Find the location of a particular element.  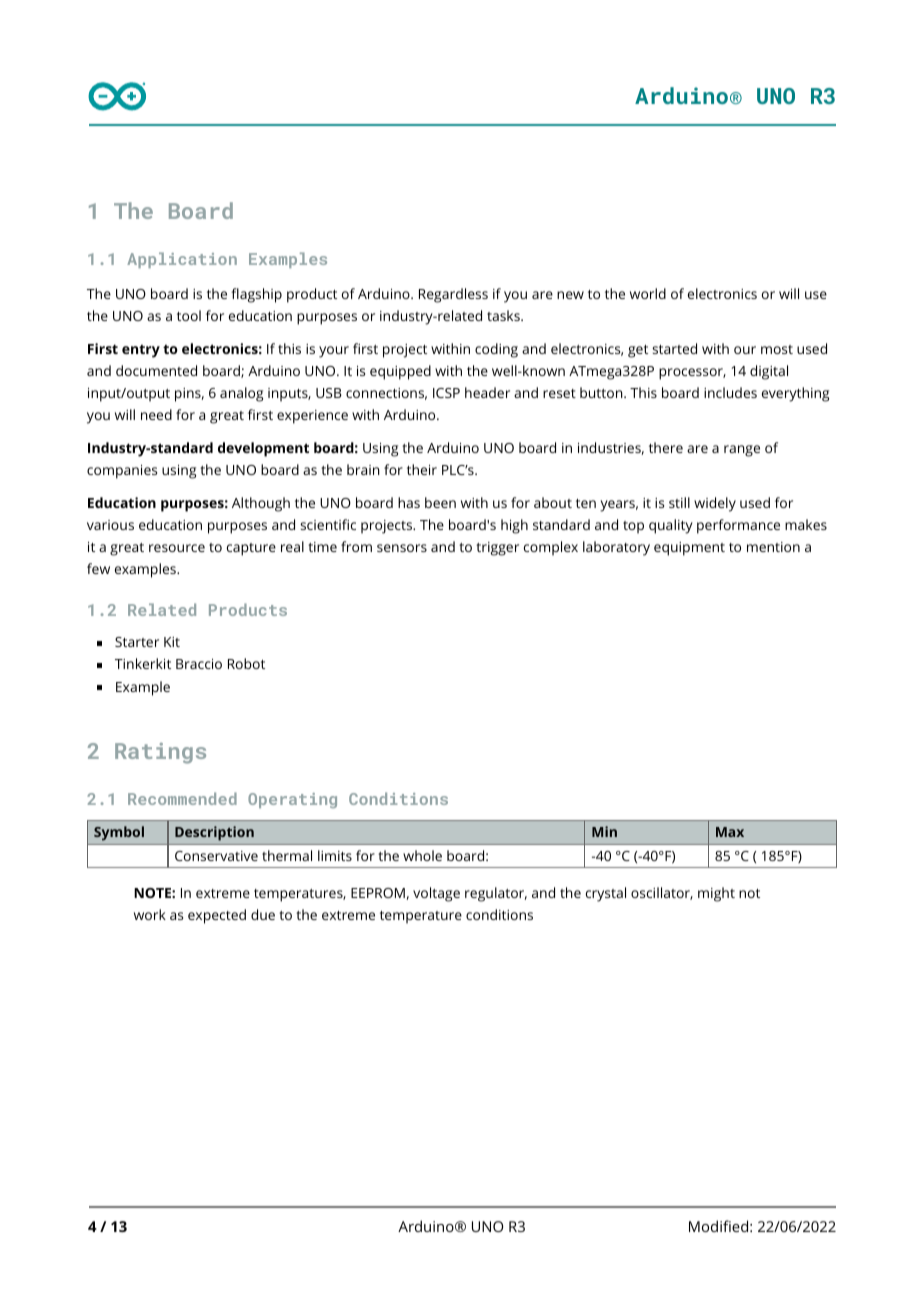

work is located at coordinates (150, 914).
